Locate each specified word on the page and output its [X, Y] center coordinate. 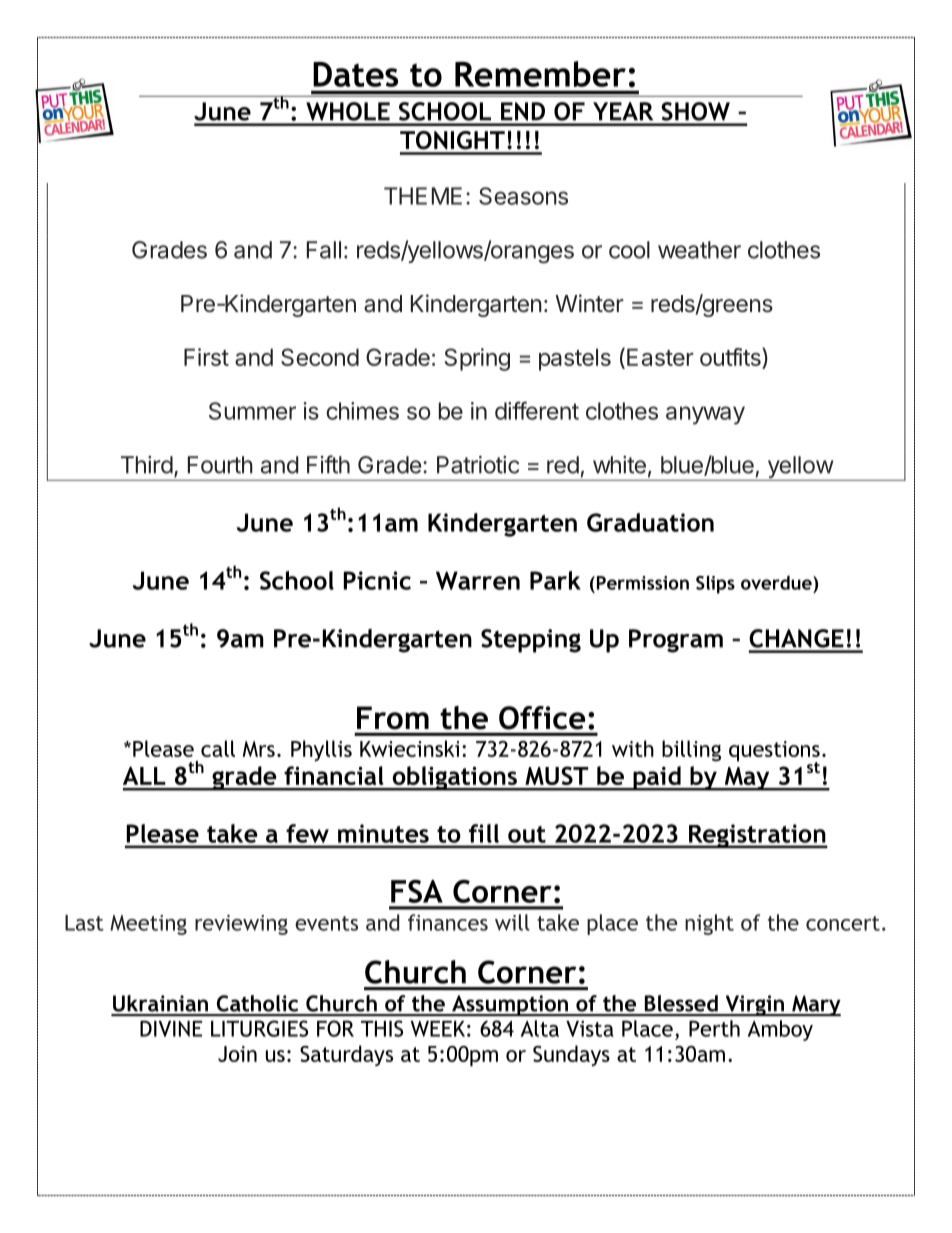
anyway [705, 415]
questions [774, 752]
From [393, 717]
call [218, 748]
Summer [252, 411]
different [537, 410]
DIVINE [171, 1028]
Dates [355, 74]
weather [699, 250]
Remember [540, 74]
